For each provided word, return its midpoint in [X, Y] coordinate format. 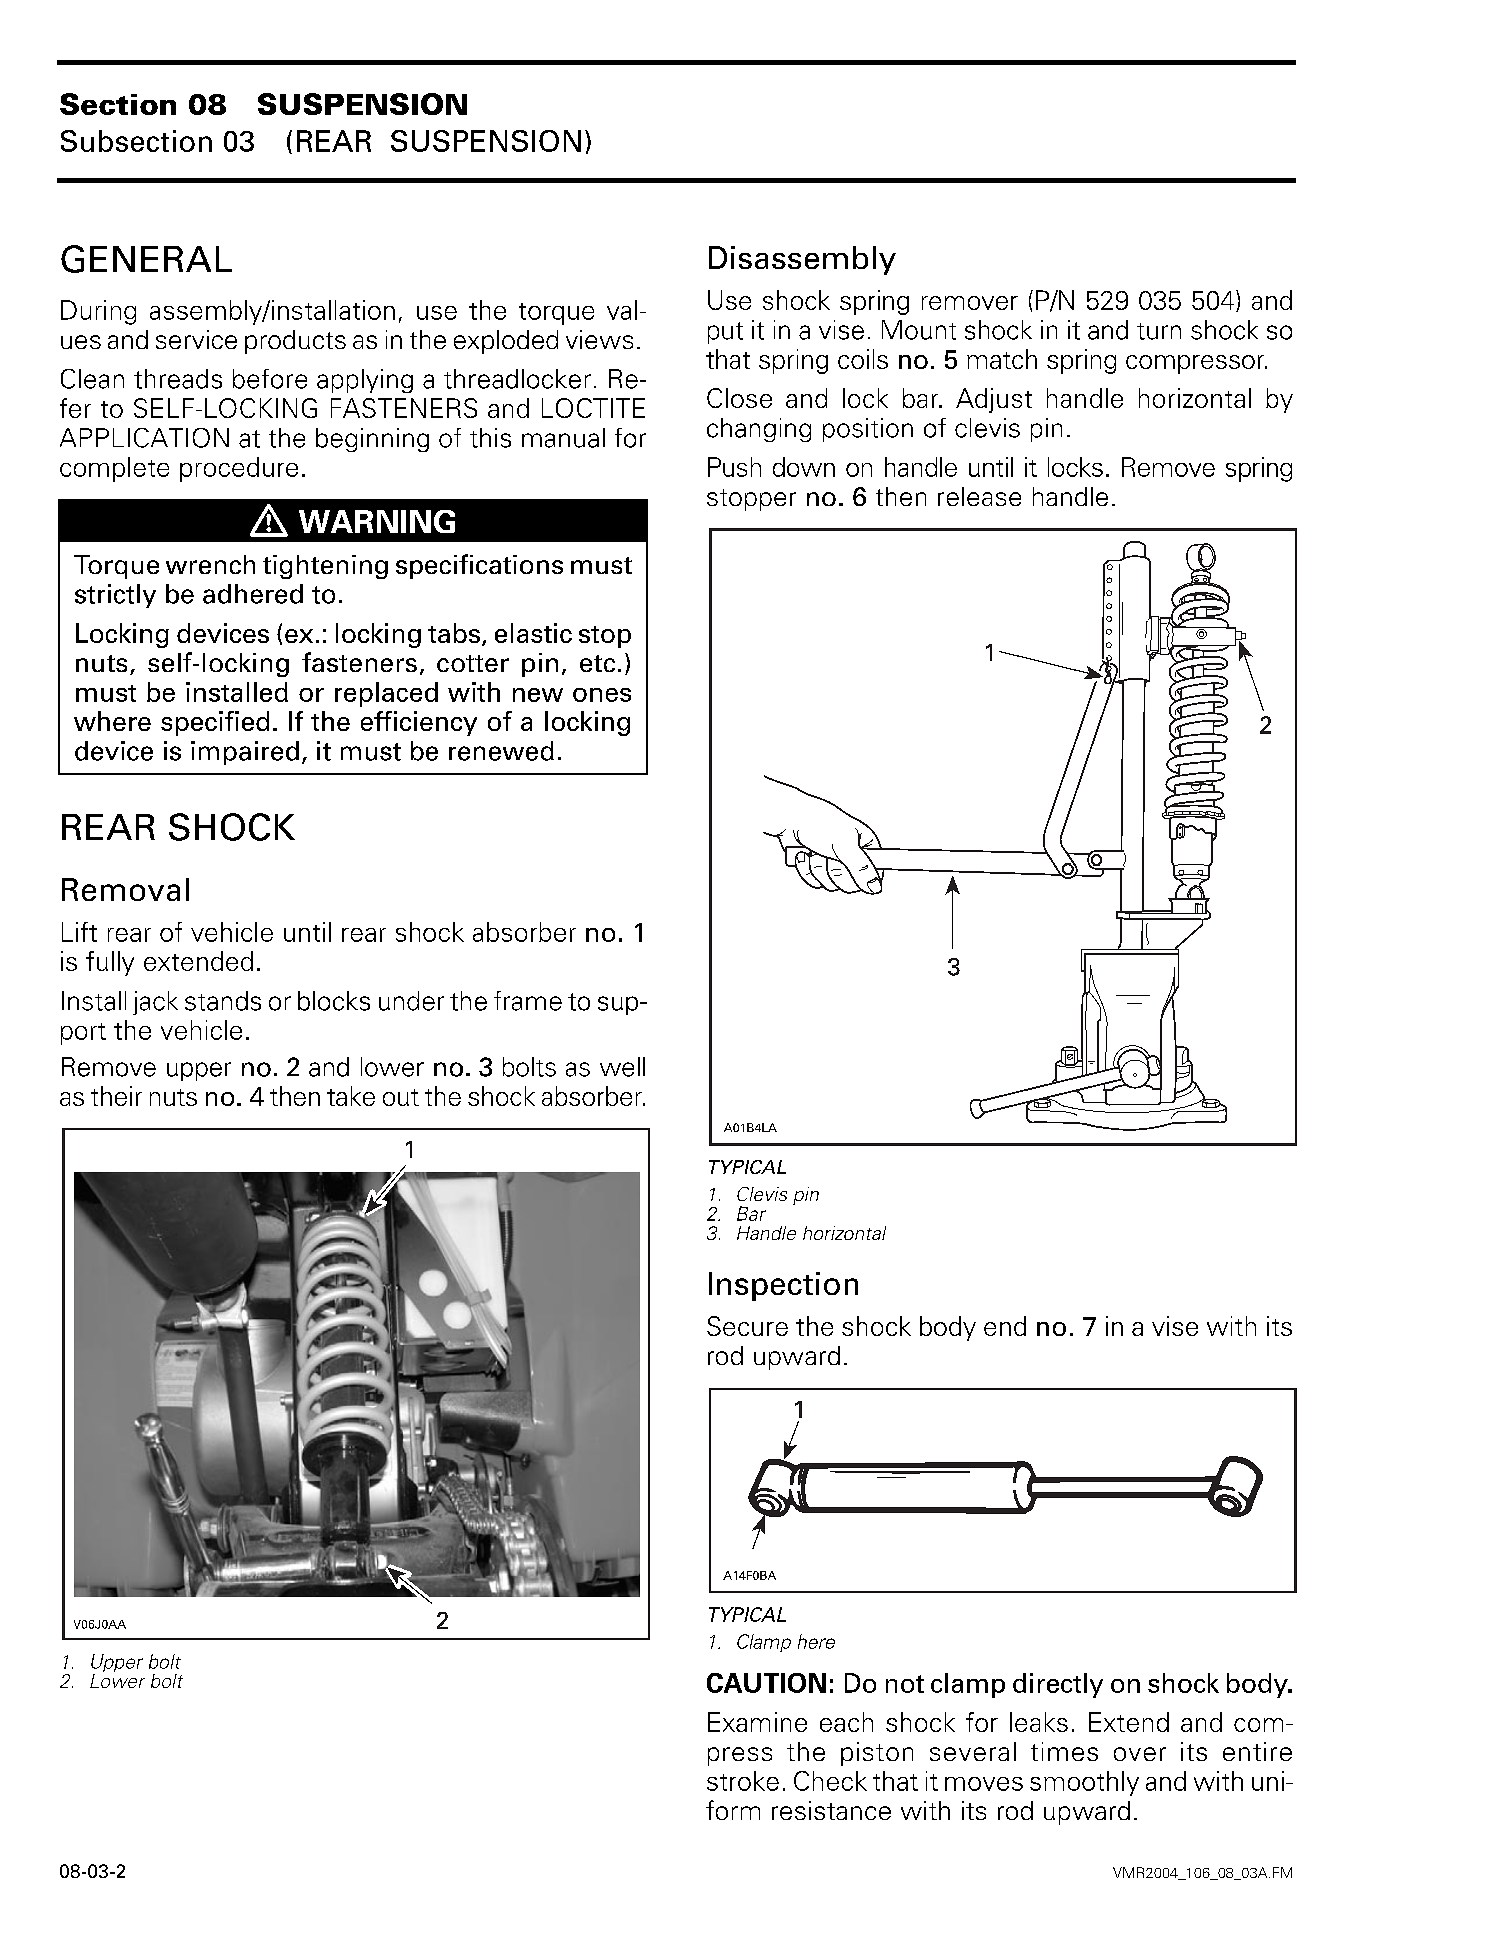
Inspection [783, 1286]
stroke [743, 1781]
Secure [747, 1326]
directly [1058, 1685]
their [116, 1096]
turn [1159, 331]
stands [223, 1001]
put [725, 333]
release [979, 496]
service [196, 339]
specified [215, 723]
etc [597, 663]
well [622, 1067]
